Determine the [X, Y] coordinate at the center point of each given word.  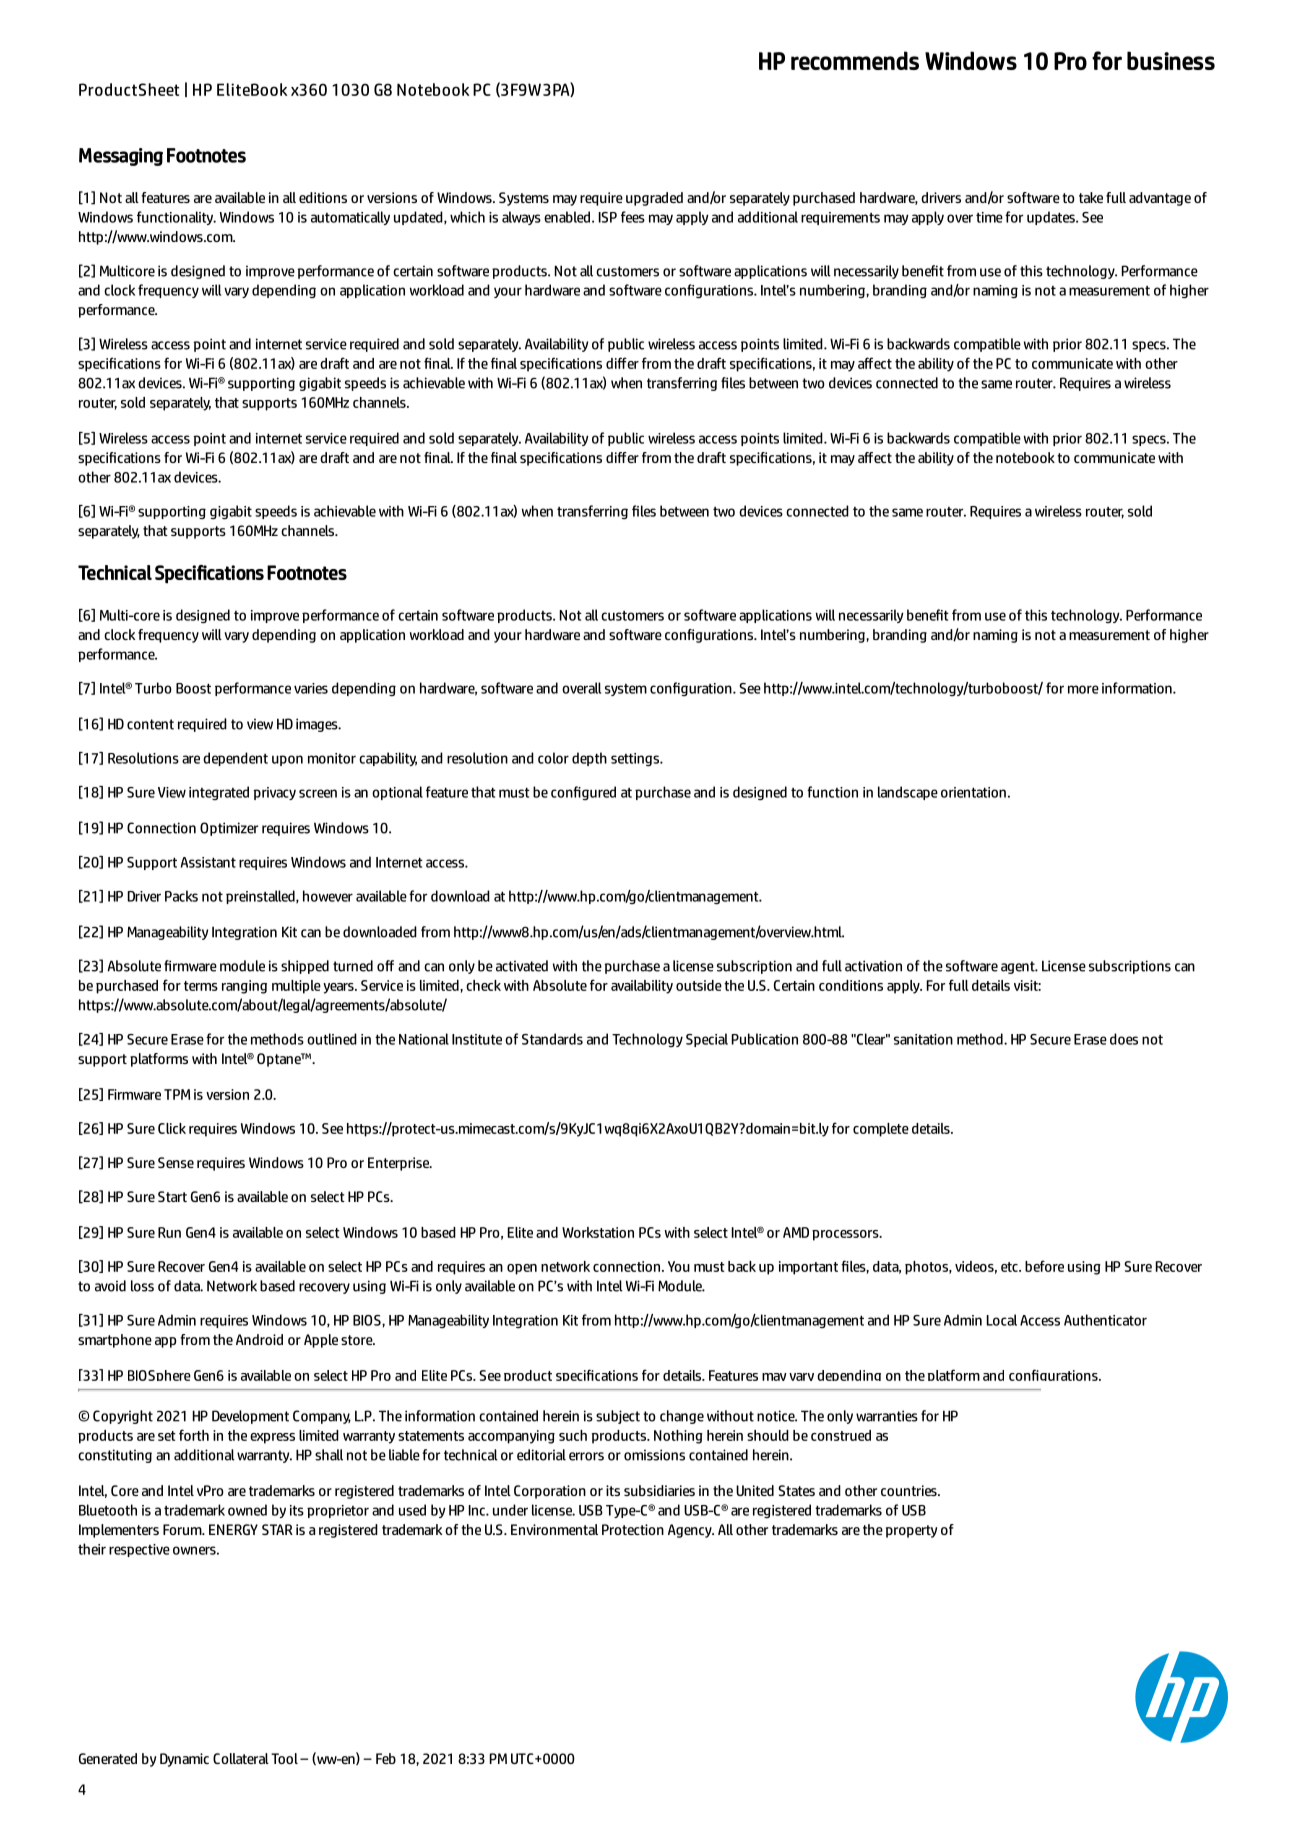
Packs [181, 896]
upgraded [654, 199]
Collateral [241, 1758]
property [911, 1531]
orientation [973, 792]
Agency [691, 1531]
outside [699, 985]
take [1091, 197]
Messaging [121, 157]
